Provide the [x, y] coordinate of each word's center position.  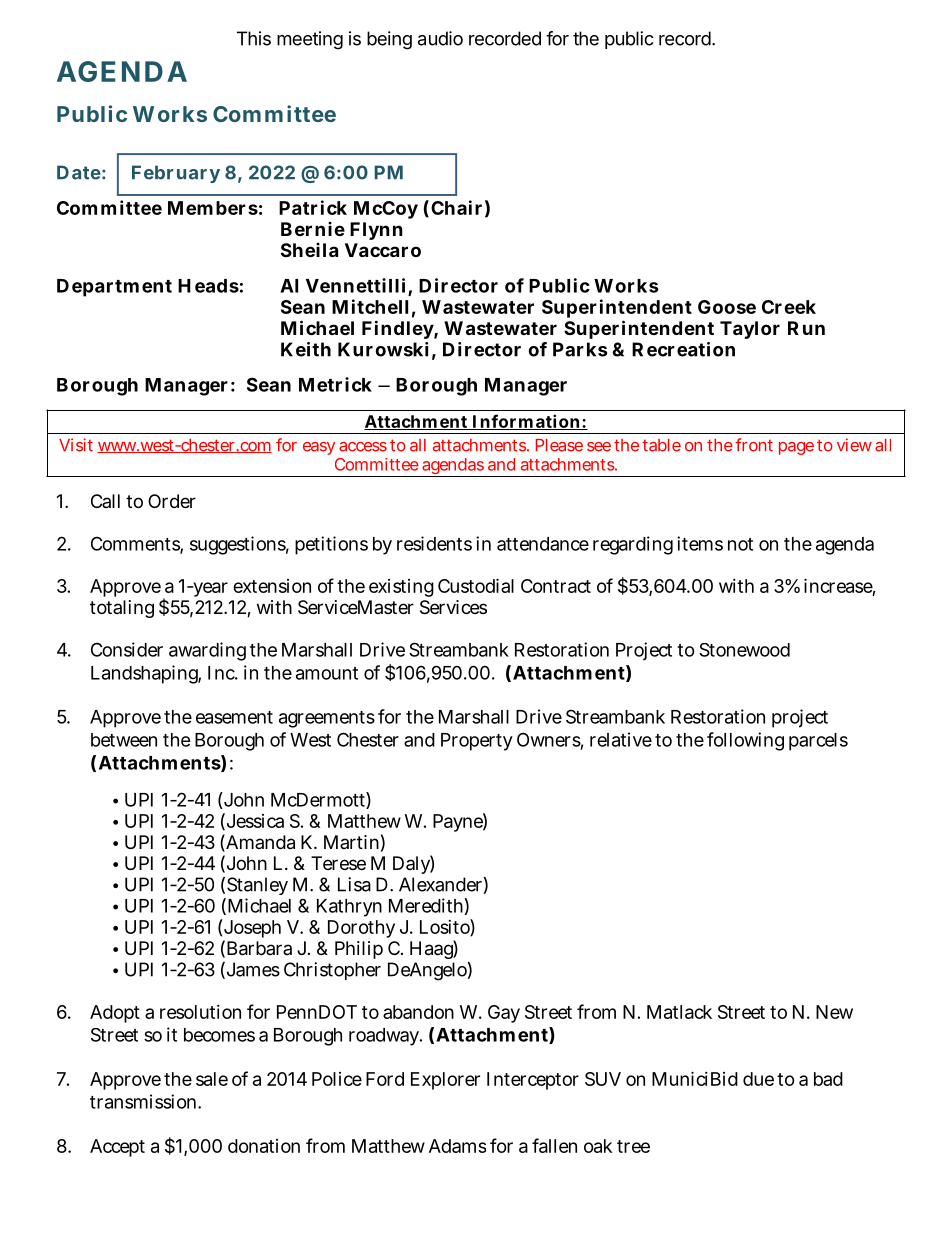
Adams [457, 1146]
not [740, 544]
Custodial [476, 585]
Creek [789, 307]
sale [212, 1079]
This [254, 38]
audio [440, 38]
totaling [122, 609]
